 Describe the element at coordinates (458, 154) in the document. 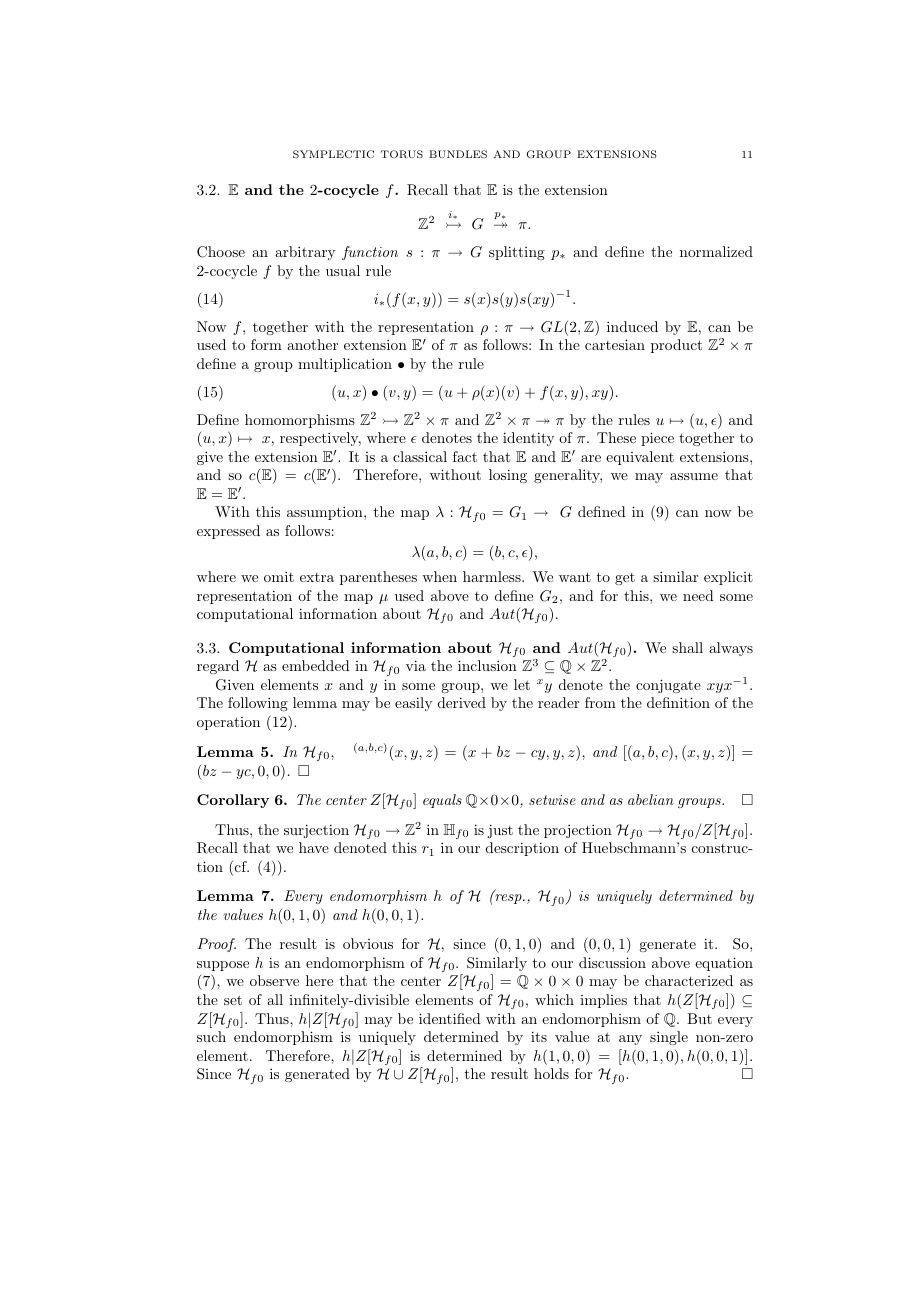

I see `BUNDLES` at that location.
